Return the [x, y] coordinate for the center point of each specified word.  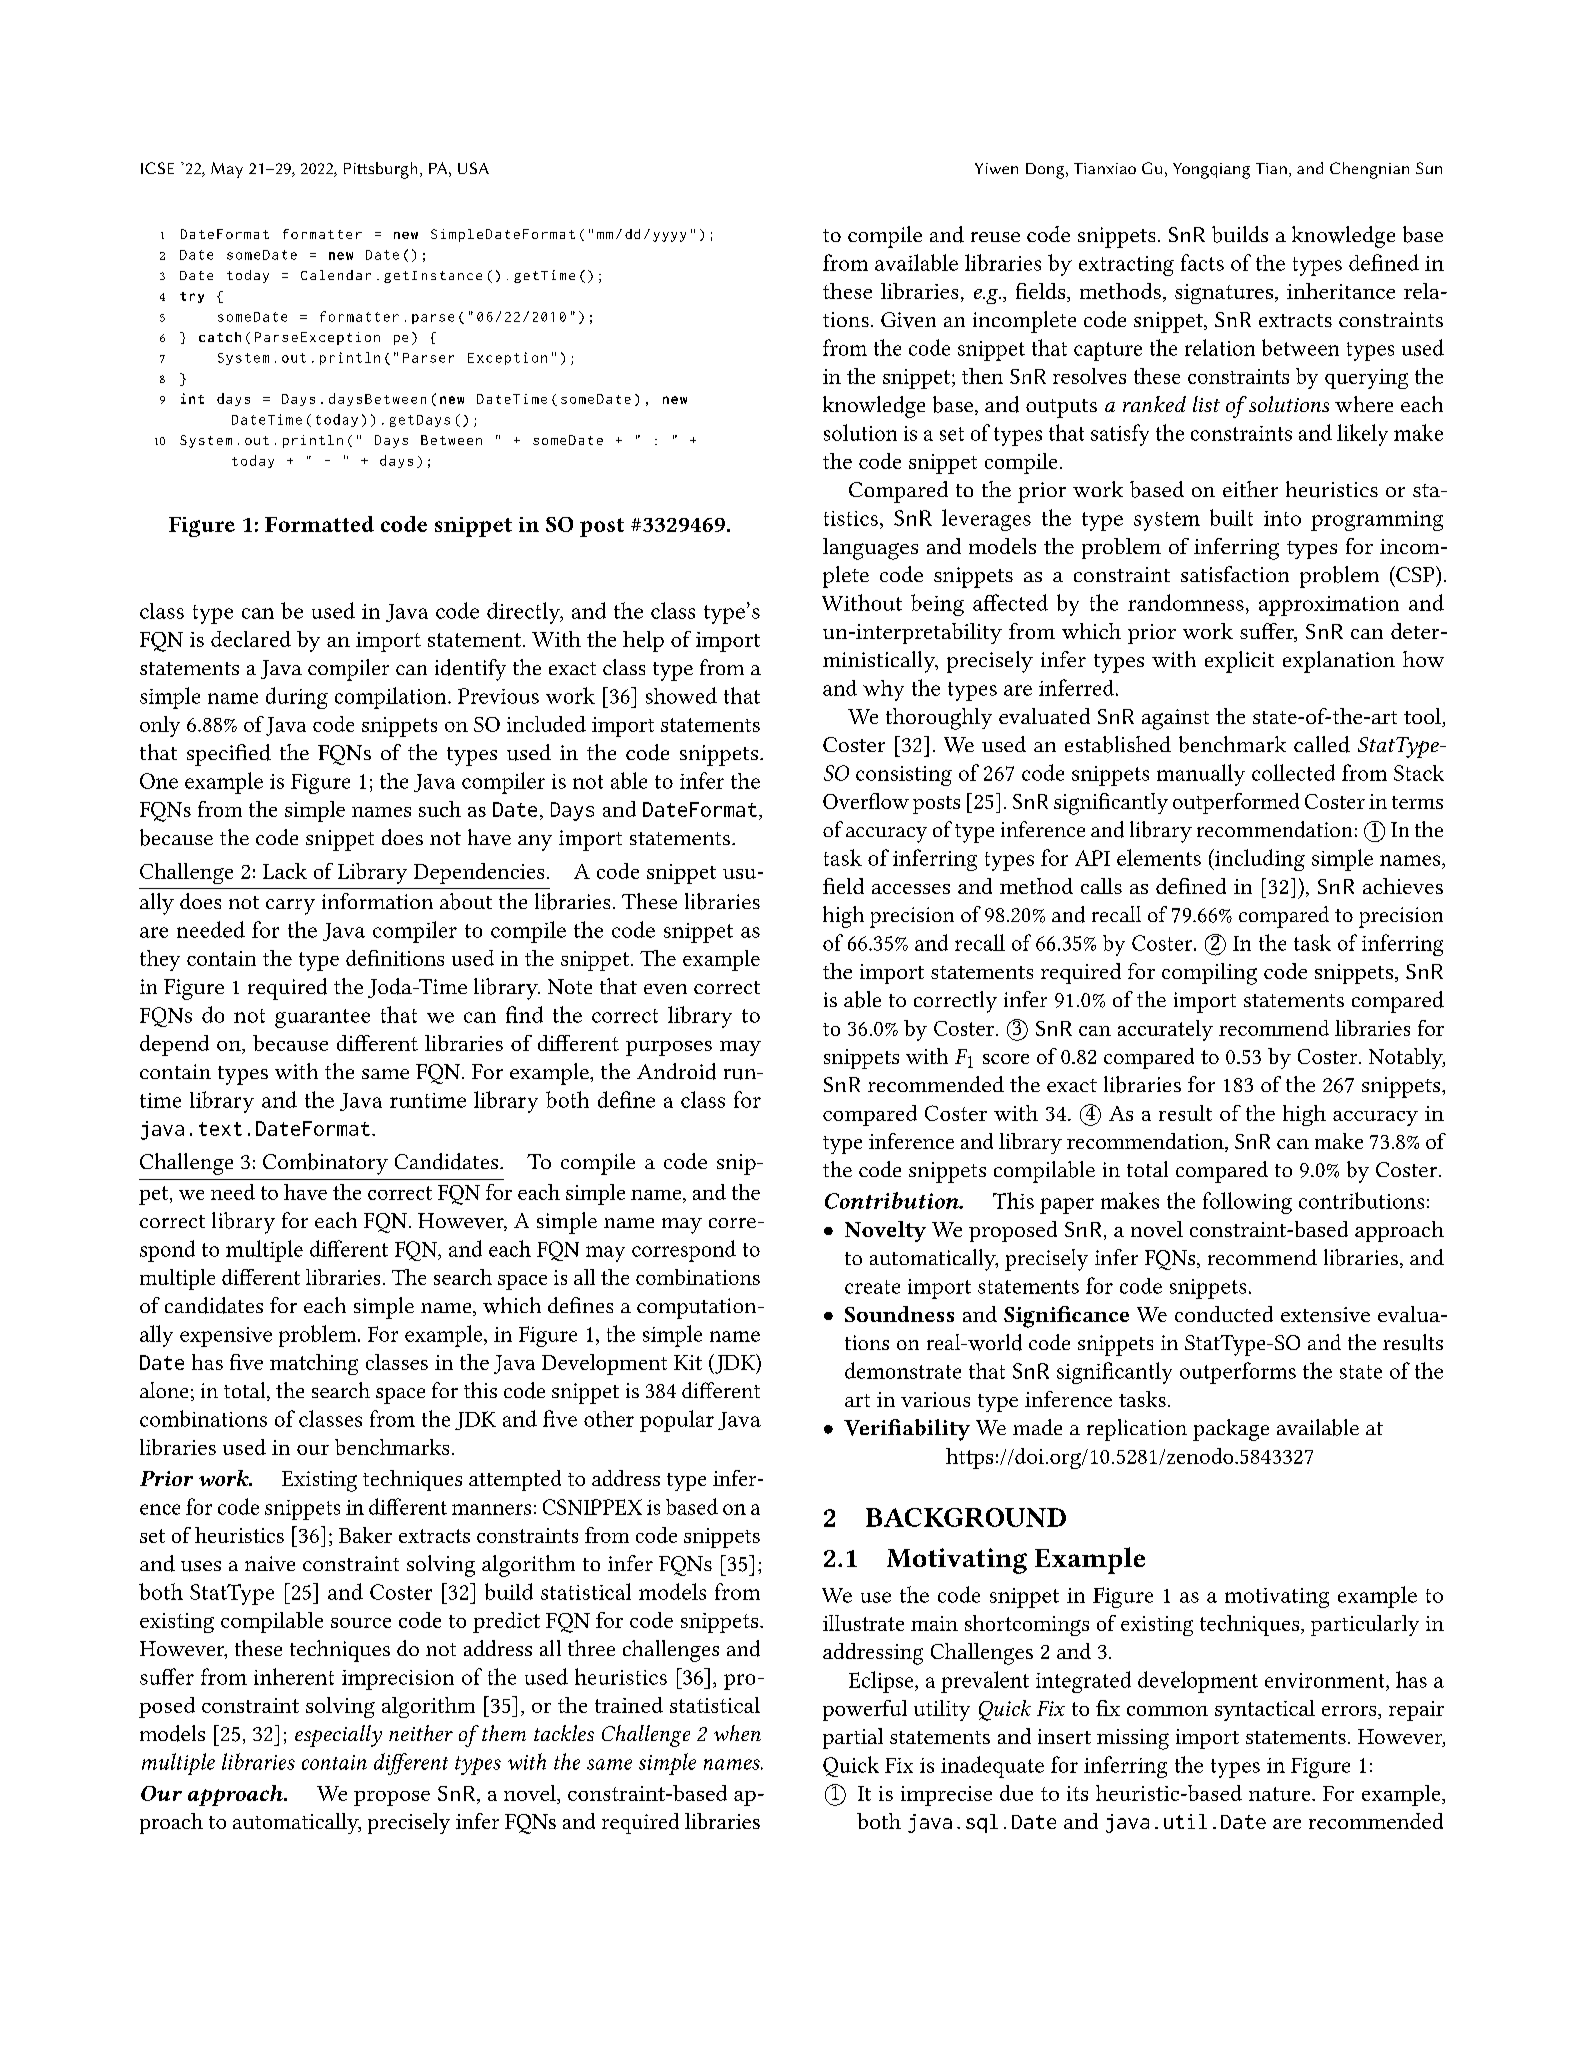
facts [1202, 262]
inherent [294, 1676]
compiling [1209, 974]
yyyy [669, 237]
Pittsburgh [380, 170]
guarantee [322, 1018]
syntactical [1265, 1710]
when [737, 1733]
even [665, 989]
